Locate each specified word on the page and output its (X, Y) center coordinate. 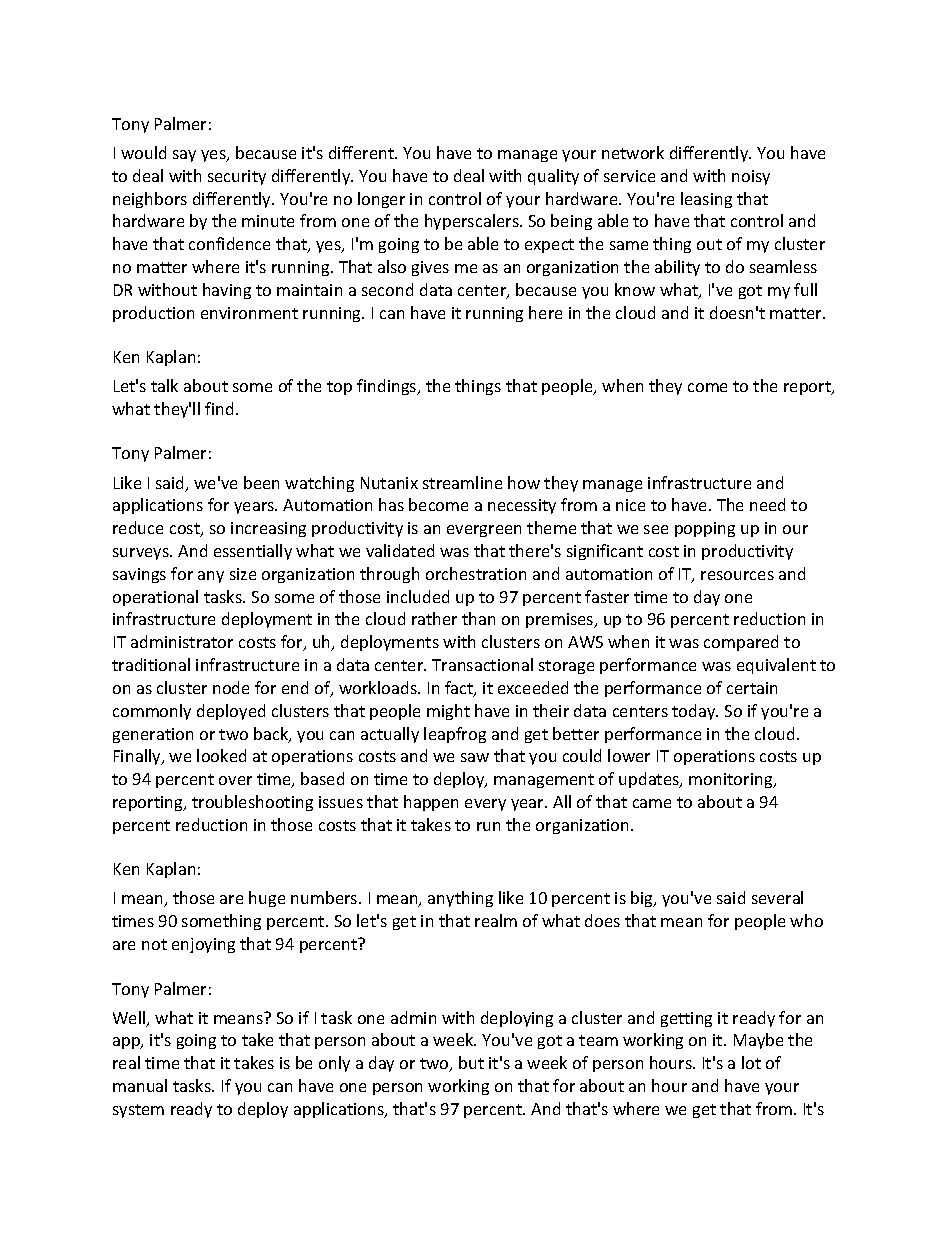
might (448, 712)
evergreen (484, 531)
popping (705, 529)
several (777, 897)
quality (553, 177)
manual (140, 1085)
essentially (253, 552)
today (695, 712)
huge (267, 899)
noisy (751, 177)
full (805, 289)
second (387, 289)
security (237, 177)
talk (164, 385)
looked (221, 755)
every (485, 805)
